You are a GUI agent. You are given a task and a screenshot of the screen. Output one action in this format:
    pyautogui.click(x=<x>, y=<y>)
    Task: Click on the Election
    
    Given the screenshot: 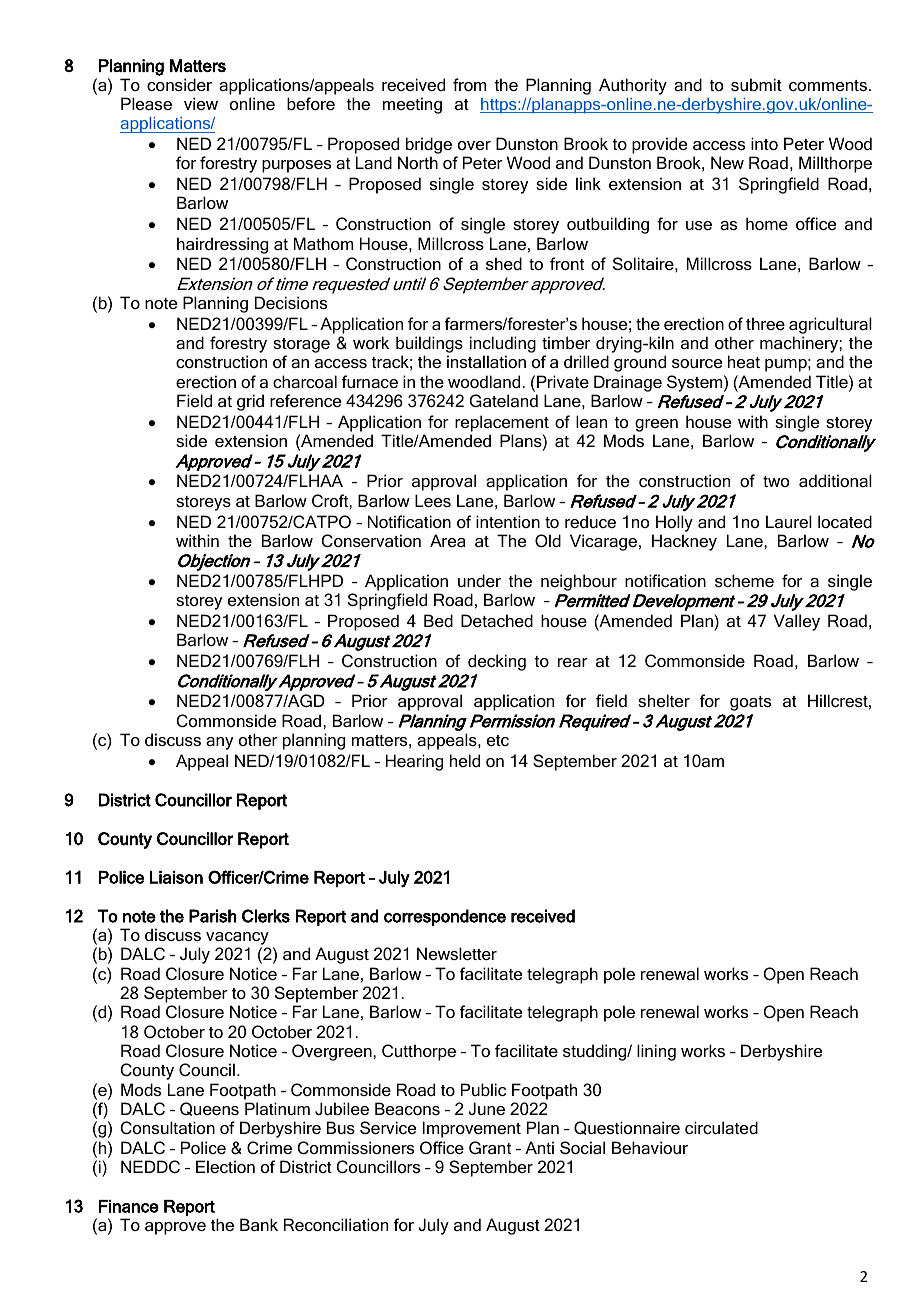 What is the action you would take?
    pyautogui.click(x=225, y=1166)
